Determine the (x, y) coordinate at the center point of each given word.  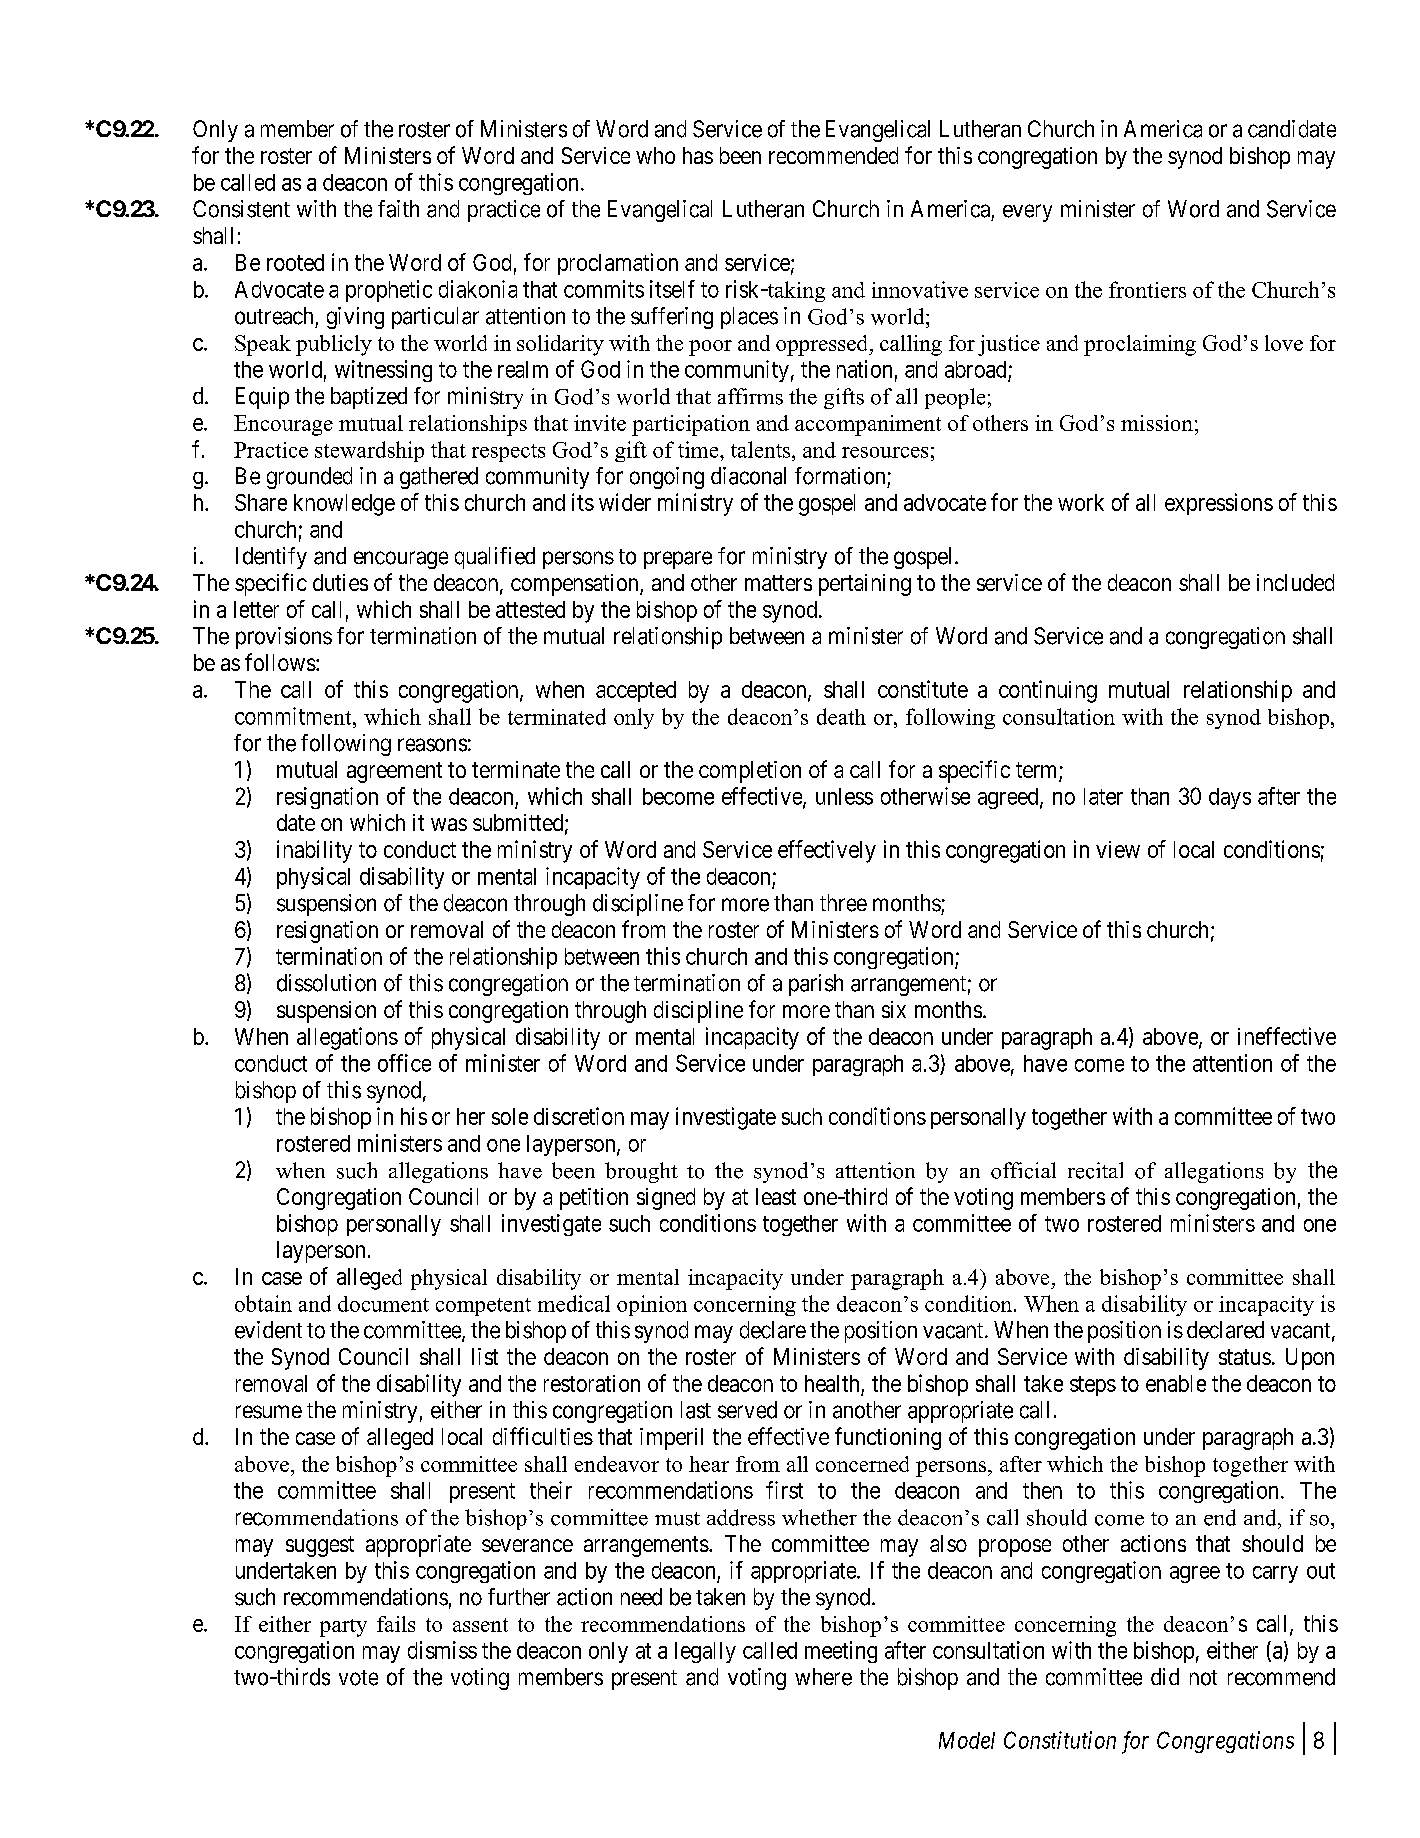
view (1118, 849)
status (1245, 1357)
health (832, 1383)
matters (778, 583)
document (383, 1304)
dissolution (326, 983)
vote (358, 1678)
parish (816, 985)
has (698, 155)
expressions (1219, 504)
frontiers (1147, 289)
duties (340, 582)
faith (398, 209)
